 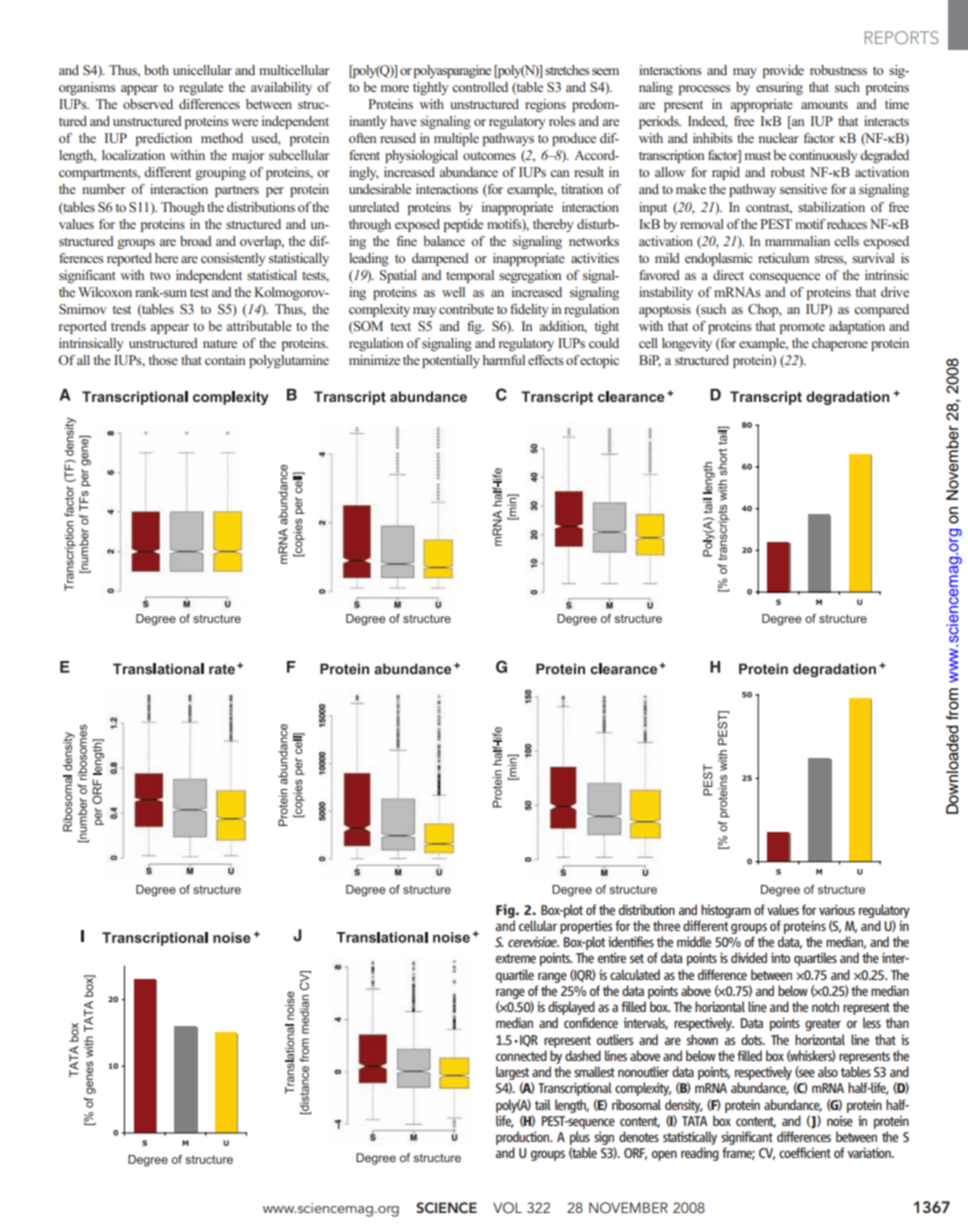 What do you see at coordinates (516, 958) in the screenshot?
I see `extreme` at bounding box center [516, 958].
